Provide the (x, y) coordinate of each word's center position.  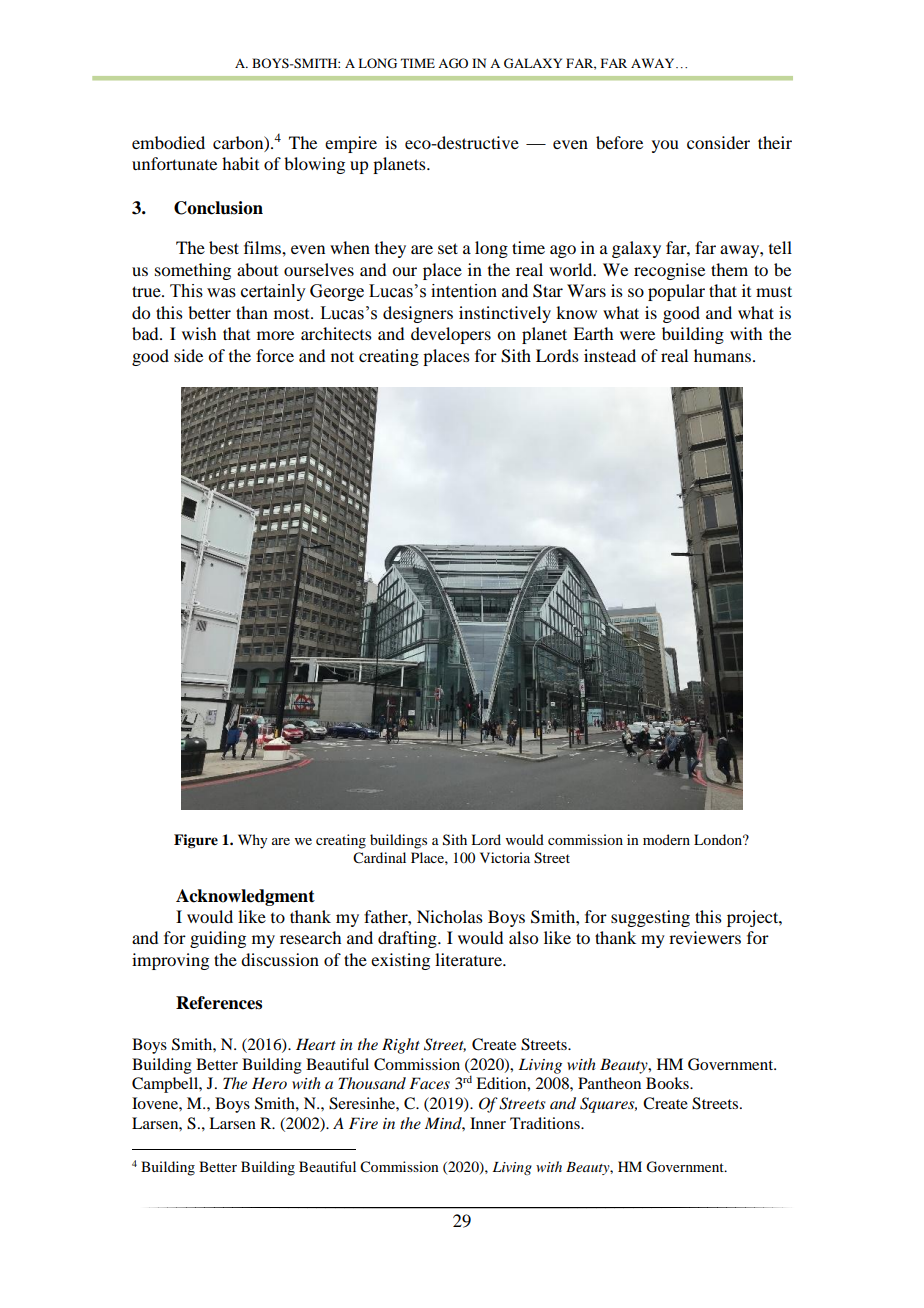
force (275, 355)
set (448, 248)
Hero (269, 1083)
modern (666, 839)
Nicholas (450, 916)
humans (724, 355)
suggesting (650, 918)
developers (451, 335)
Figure (196, 841)
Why (252, 841)
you (665, 146)
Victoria (505, 857)
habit (240, 163)
